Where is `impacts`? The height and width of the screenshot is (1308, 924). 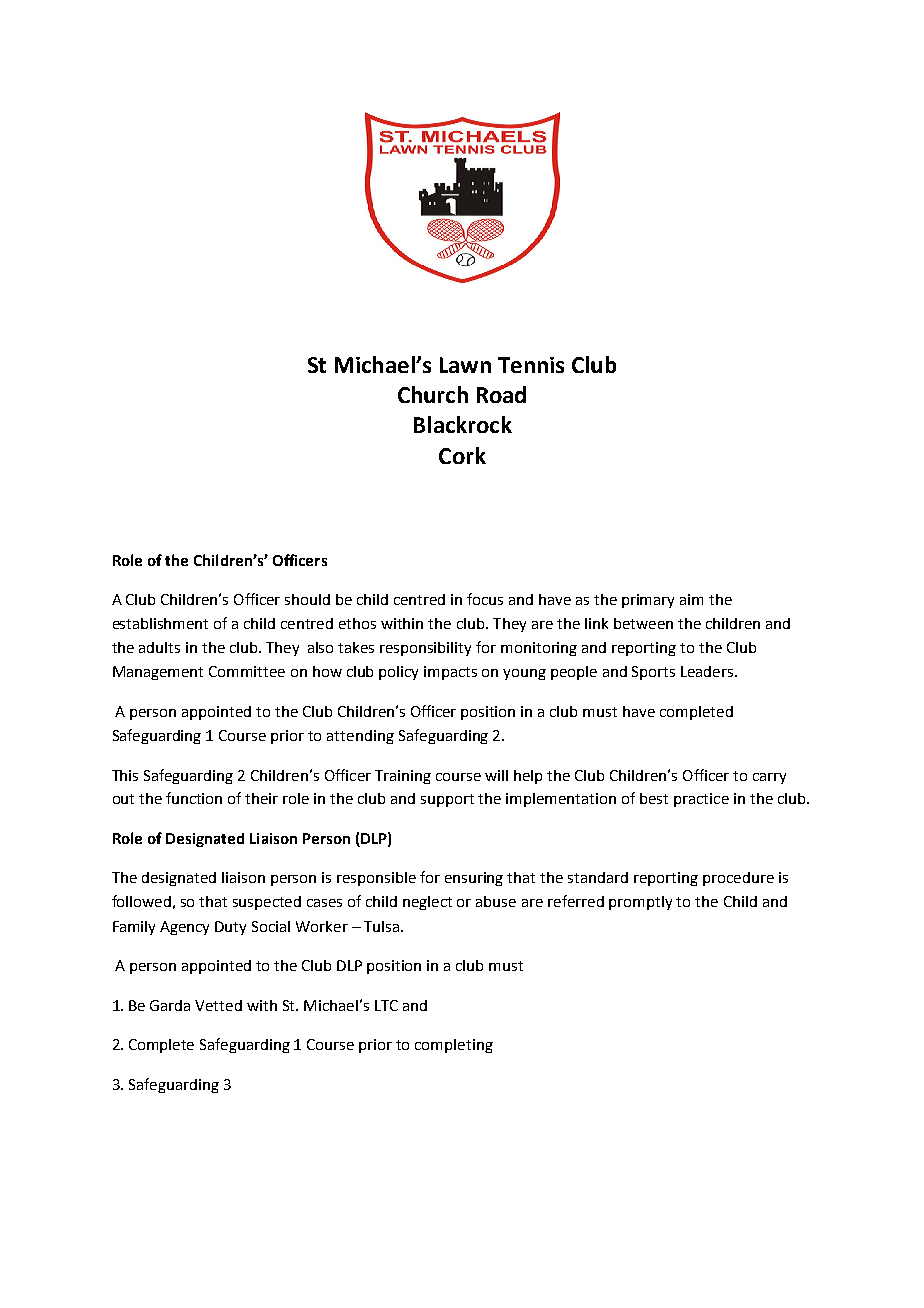
impacts is located at coordinates (450, 673).
